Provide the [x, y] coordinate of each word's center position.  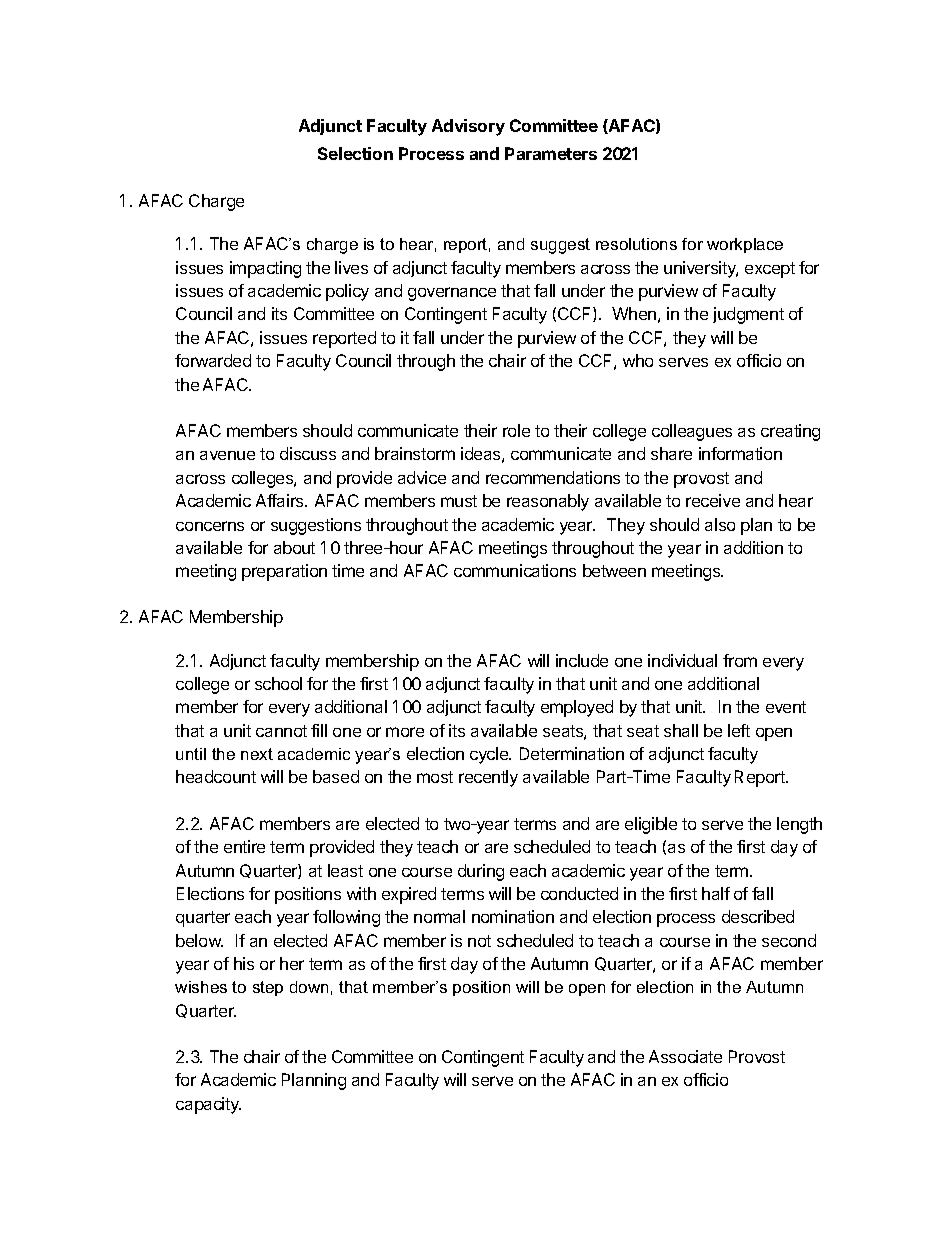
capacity [208, 1105]
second [789, 940]
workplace [745, 245]
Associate [685, 1056]
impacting [265, 269]
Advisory [468, 127]
